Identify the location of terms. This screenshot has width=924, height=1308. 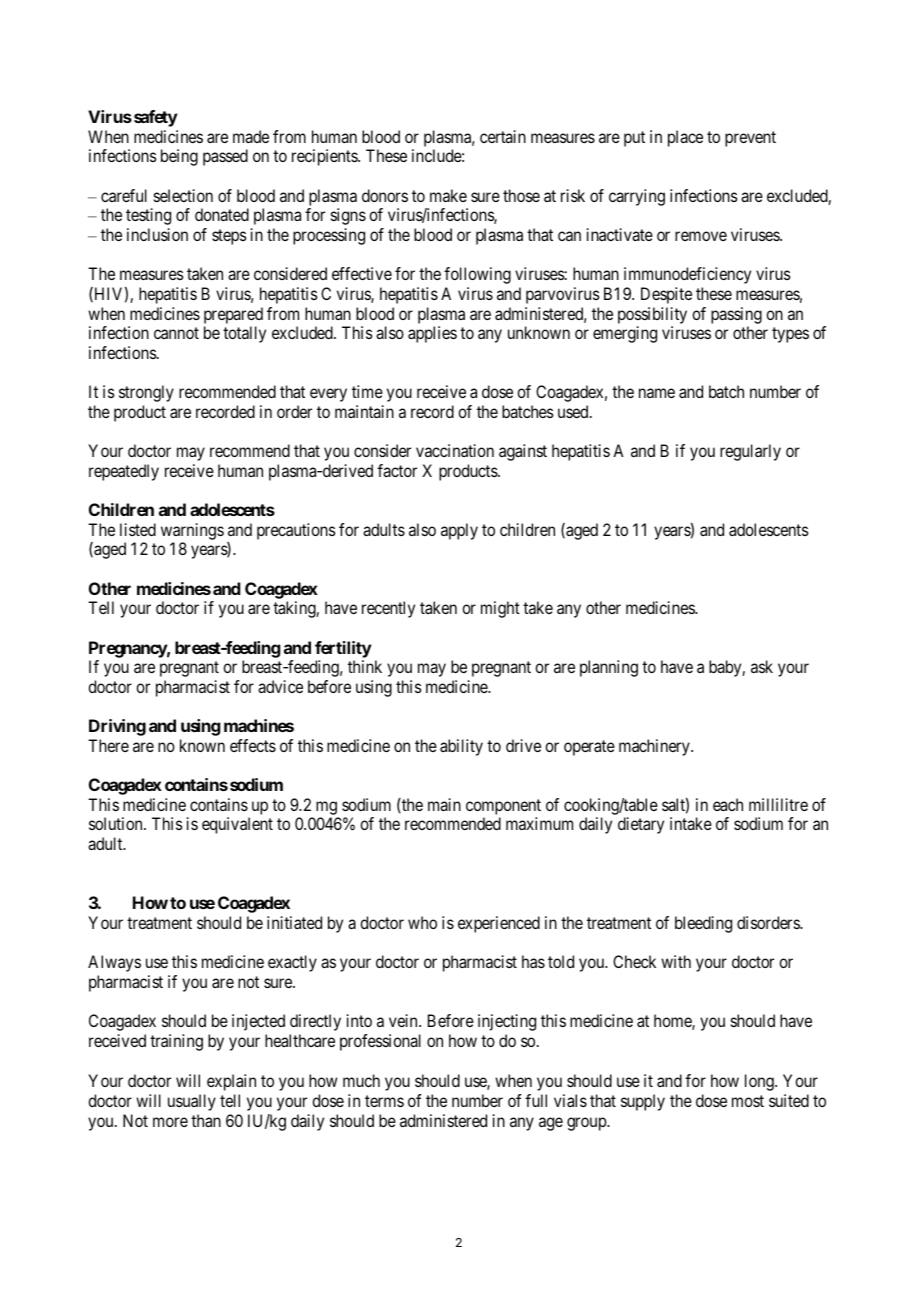
(384, 1101).
